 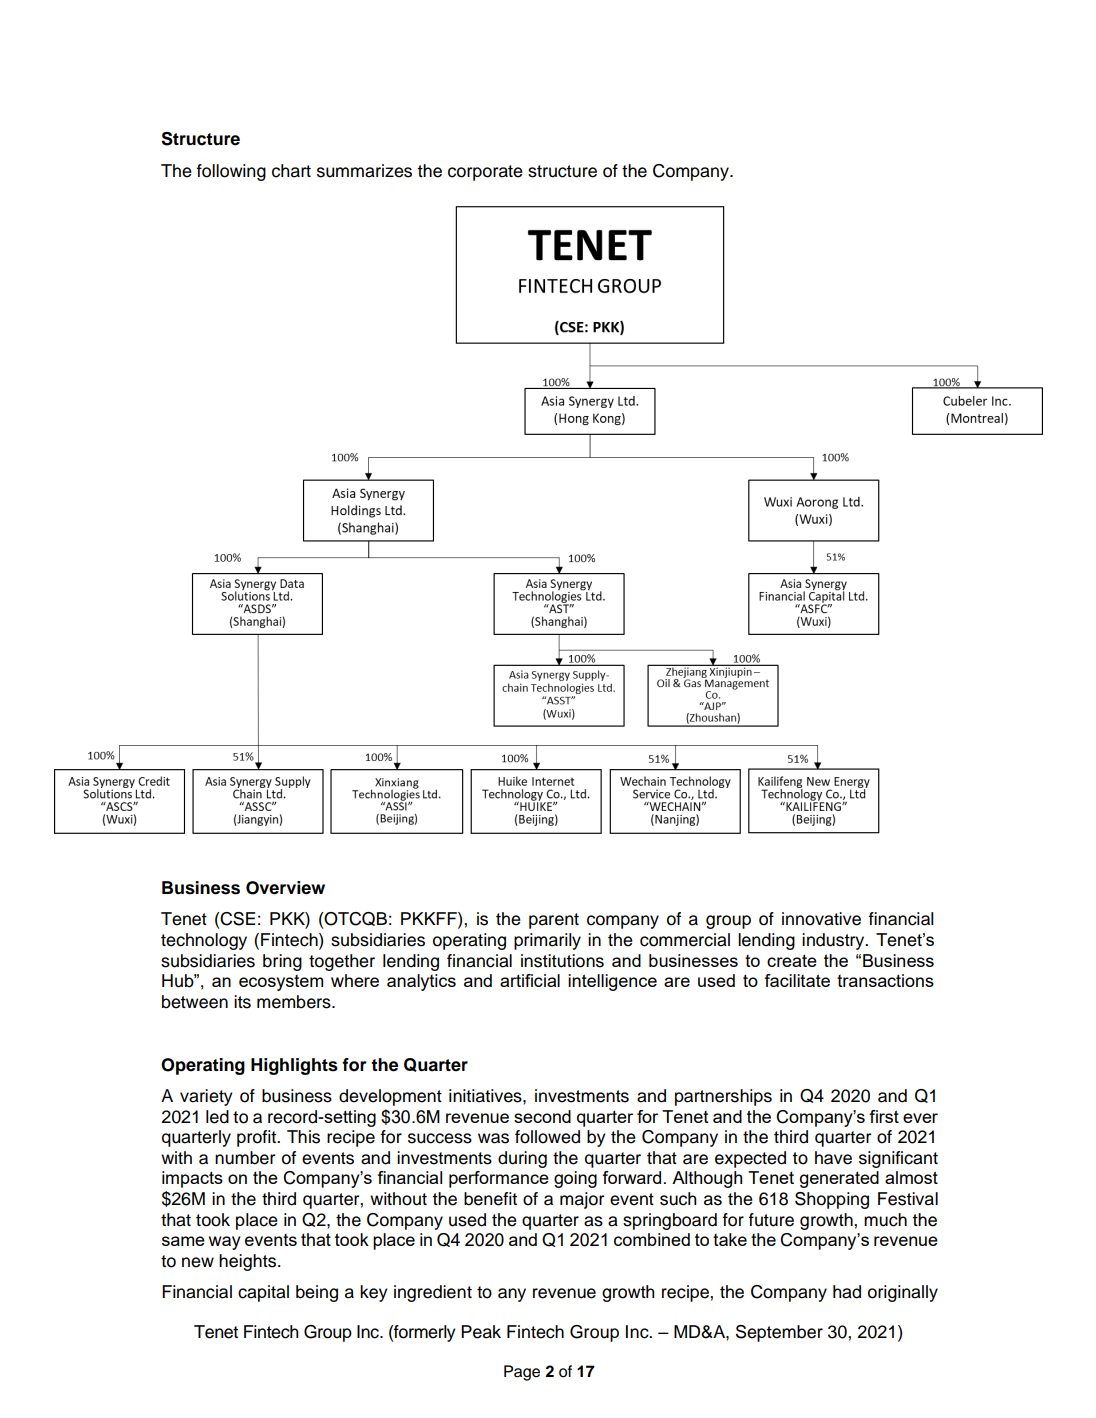 I want to click on innovative, so click(x=821, y=919).
